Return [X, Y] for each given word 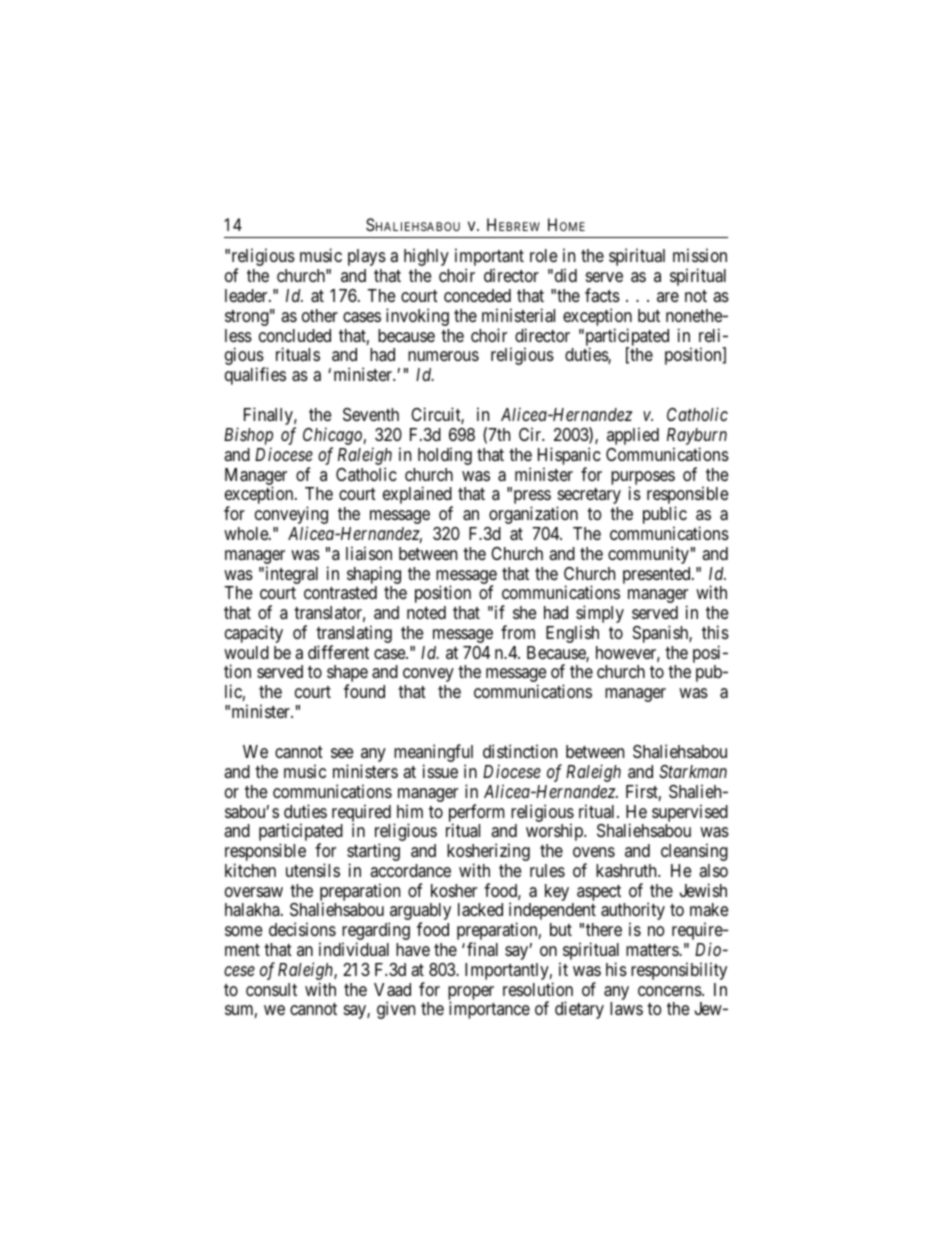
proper [471, 994]
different [338, 652]
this [715, 632]
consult [271, 989]
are [668, 297]
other [320, 315]
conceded [477, 295]
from [518, 632]
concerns [670, 991]
